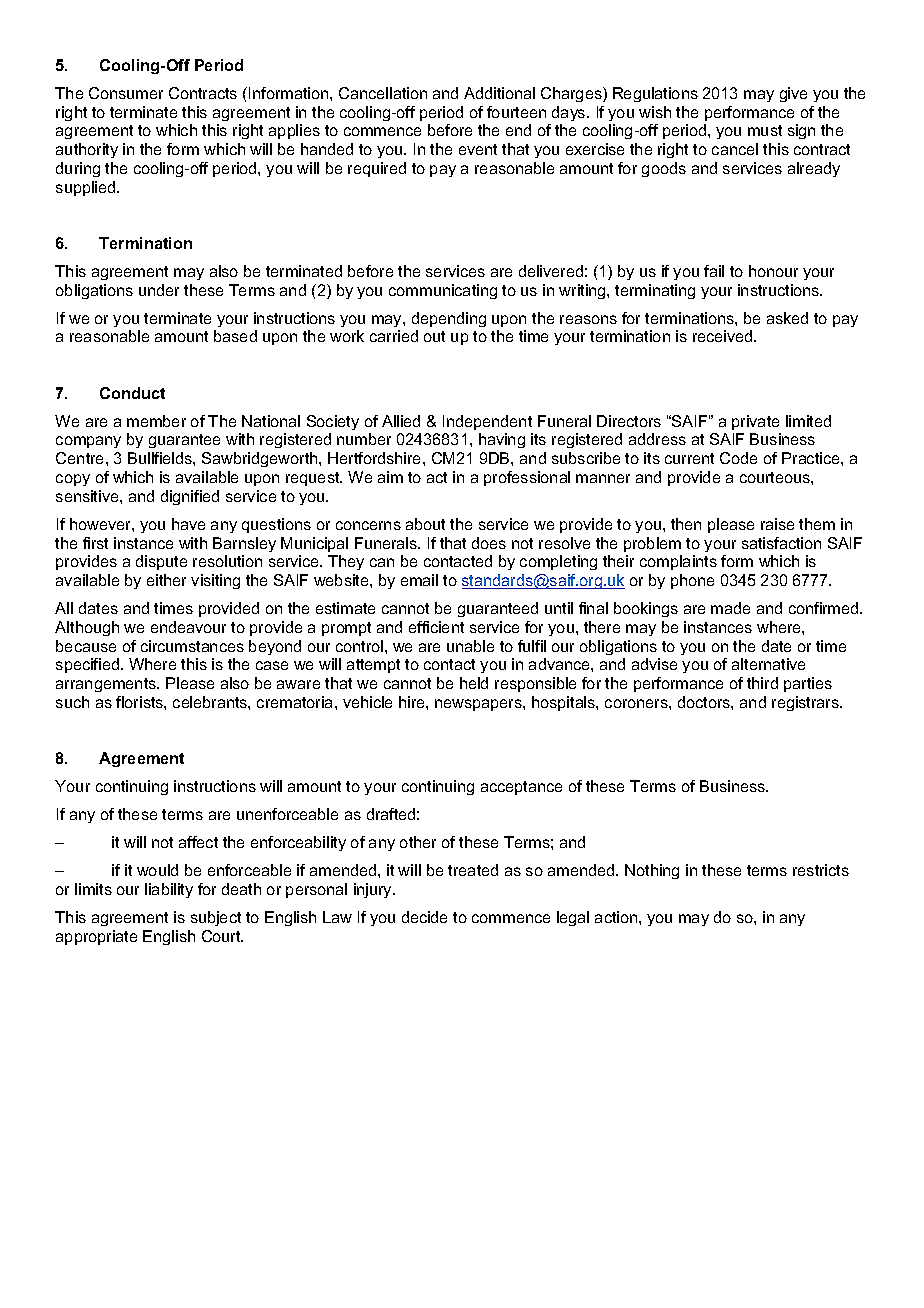 The height and width of the document is (1308, 924). What do you see at coordinates (192, 646) in the document?
I see `circumstances` at bounding box center [192, 646].
